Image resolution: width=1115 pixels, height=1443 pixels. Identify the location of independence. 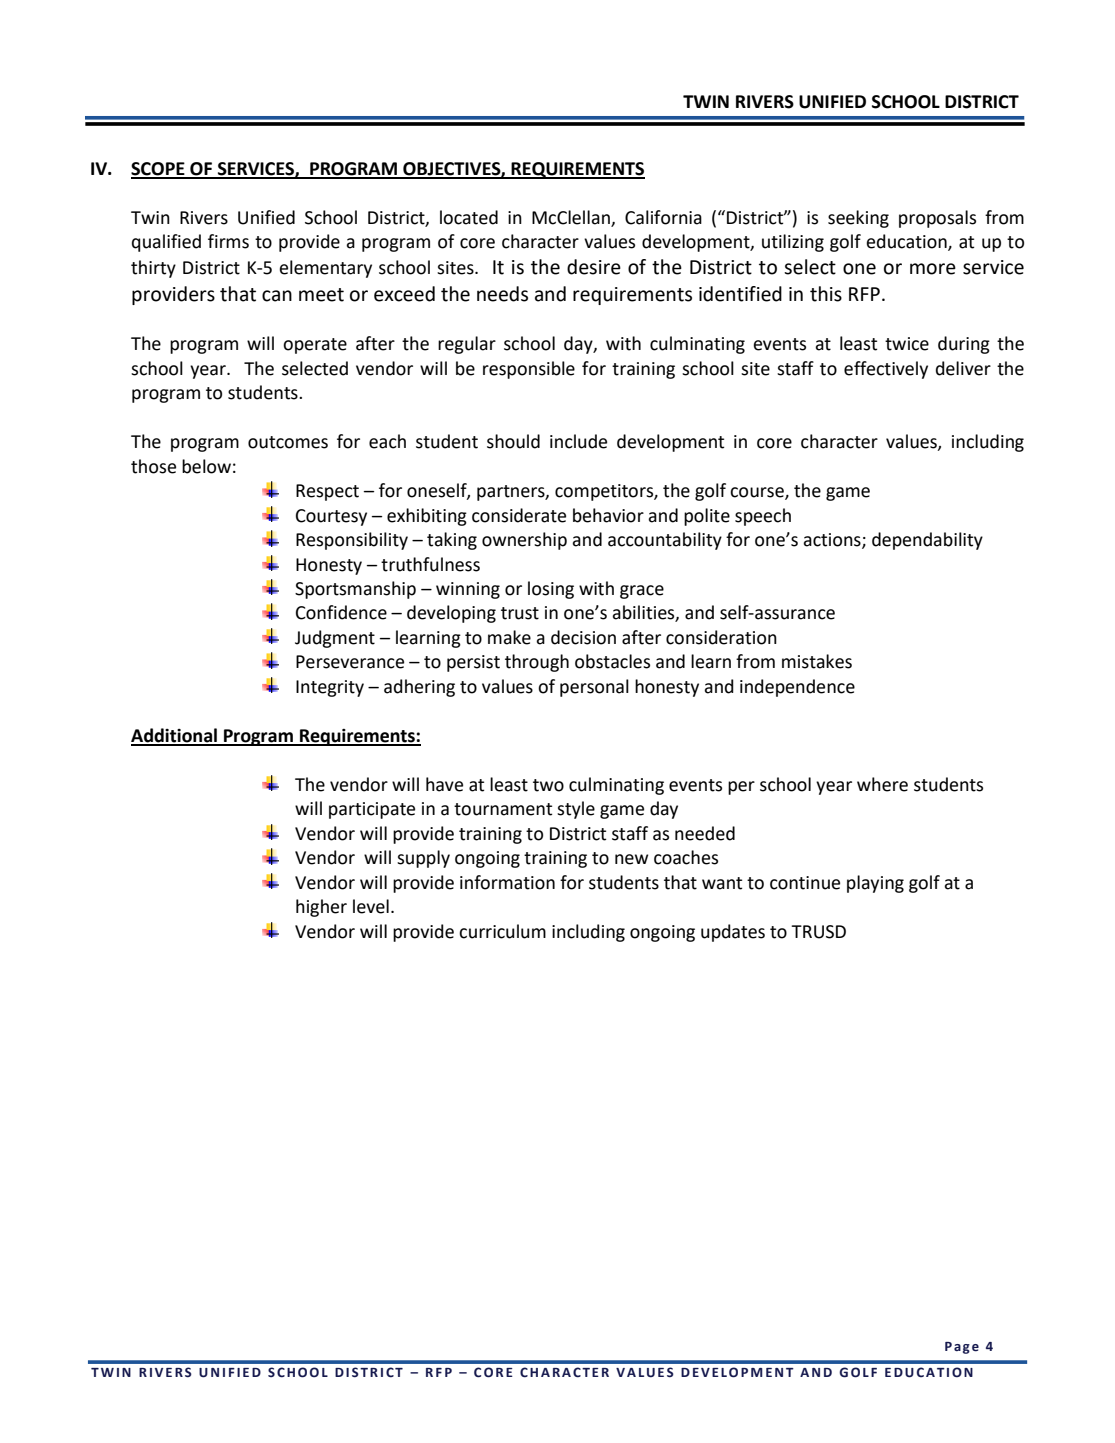
(797, 688).
